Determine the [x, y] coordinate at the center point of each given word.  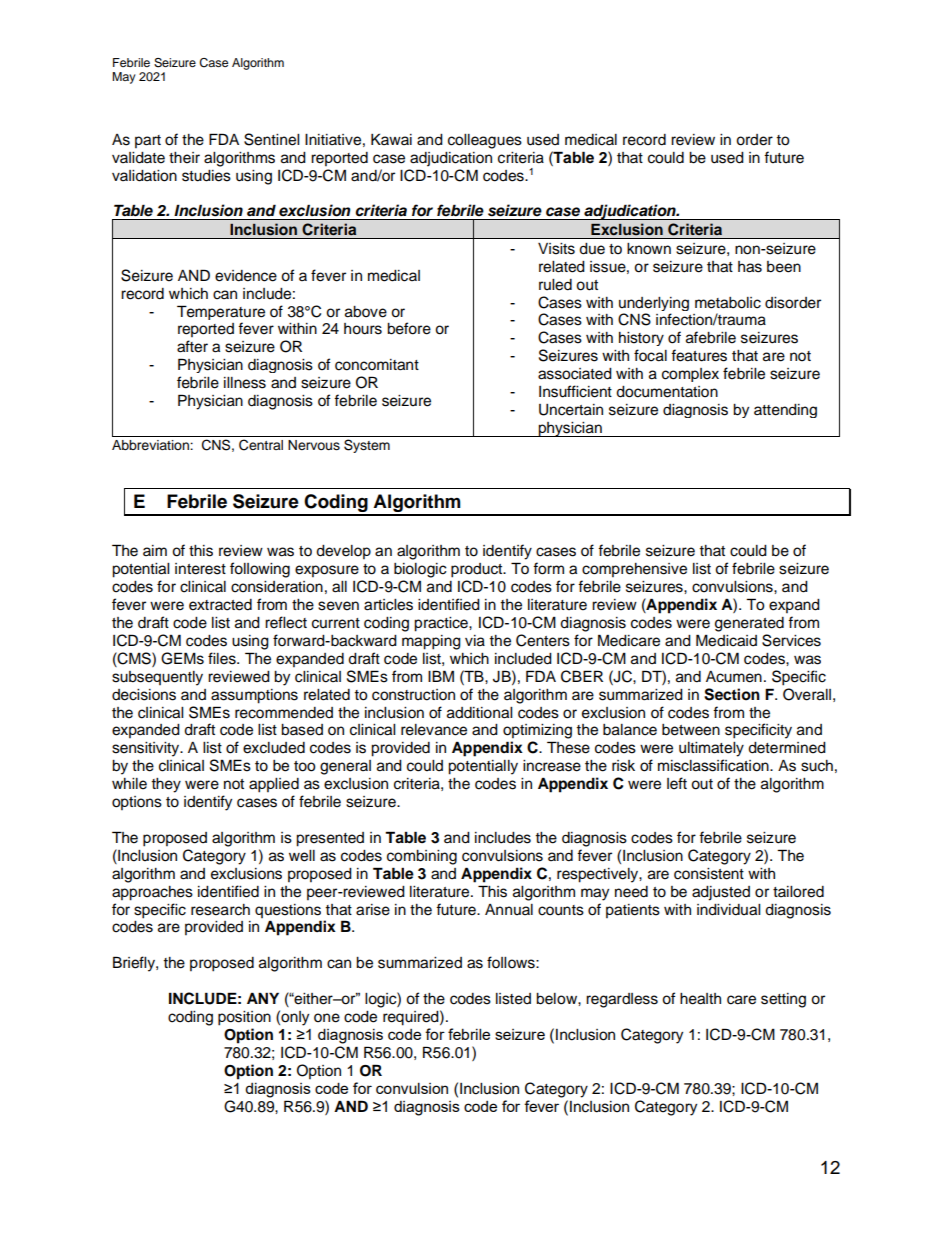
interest [200, 569]
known [649, 249]
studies [206, 176]
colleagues [485, 141]
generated [749, 624]
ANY [263, 998]
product [478, 570]
